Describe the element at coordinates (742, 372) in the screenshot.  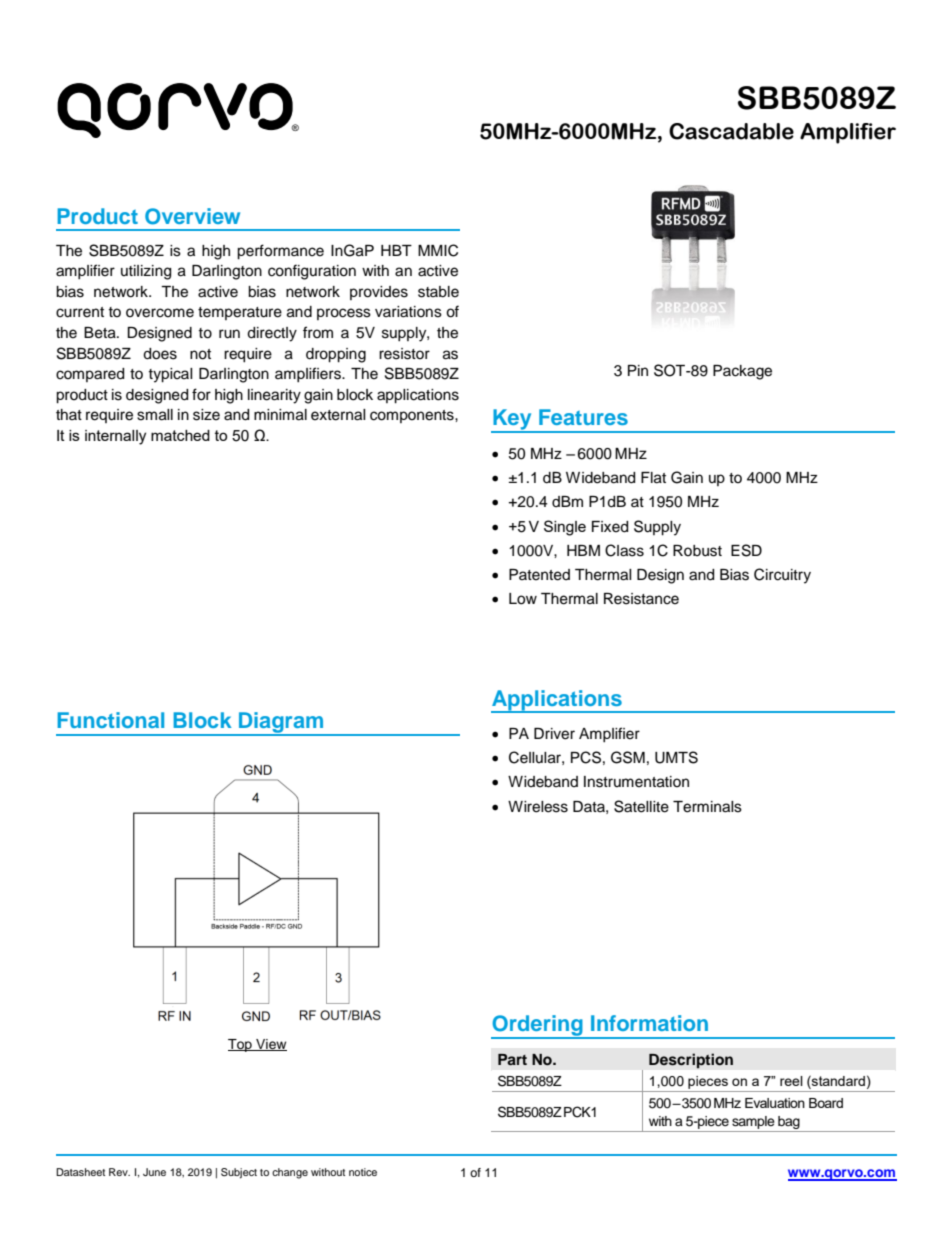
I see `Package` at that location.
